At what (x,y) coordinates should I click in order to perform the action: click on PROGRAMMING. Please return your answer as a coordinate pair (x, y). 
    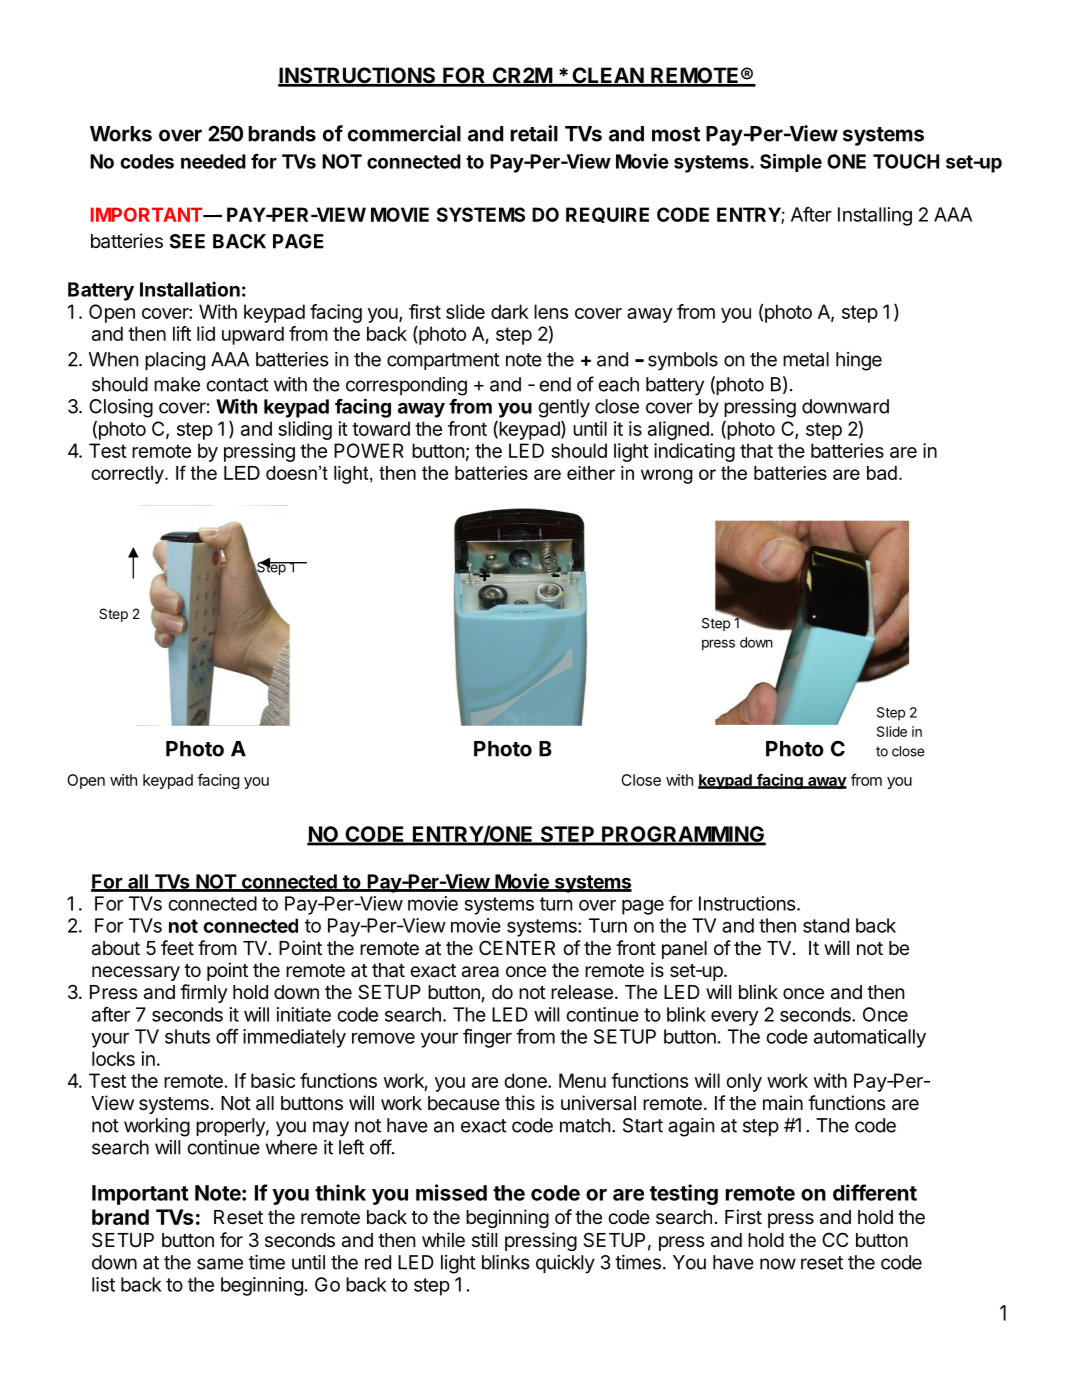
    Looking at the image, I should click on (683, 835).
